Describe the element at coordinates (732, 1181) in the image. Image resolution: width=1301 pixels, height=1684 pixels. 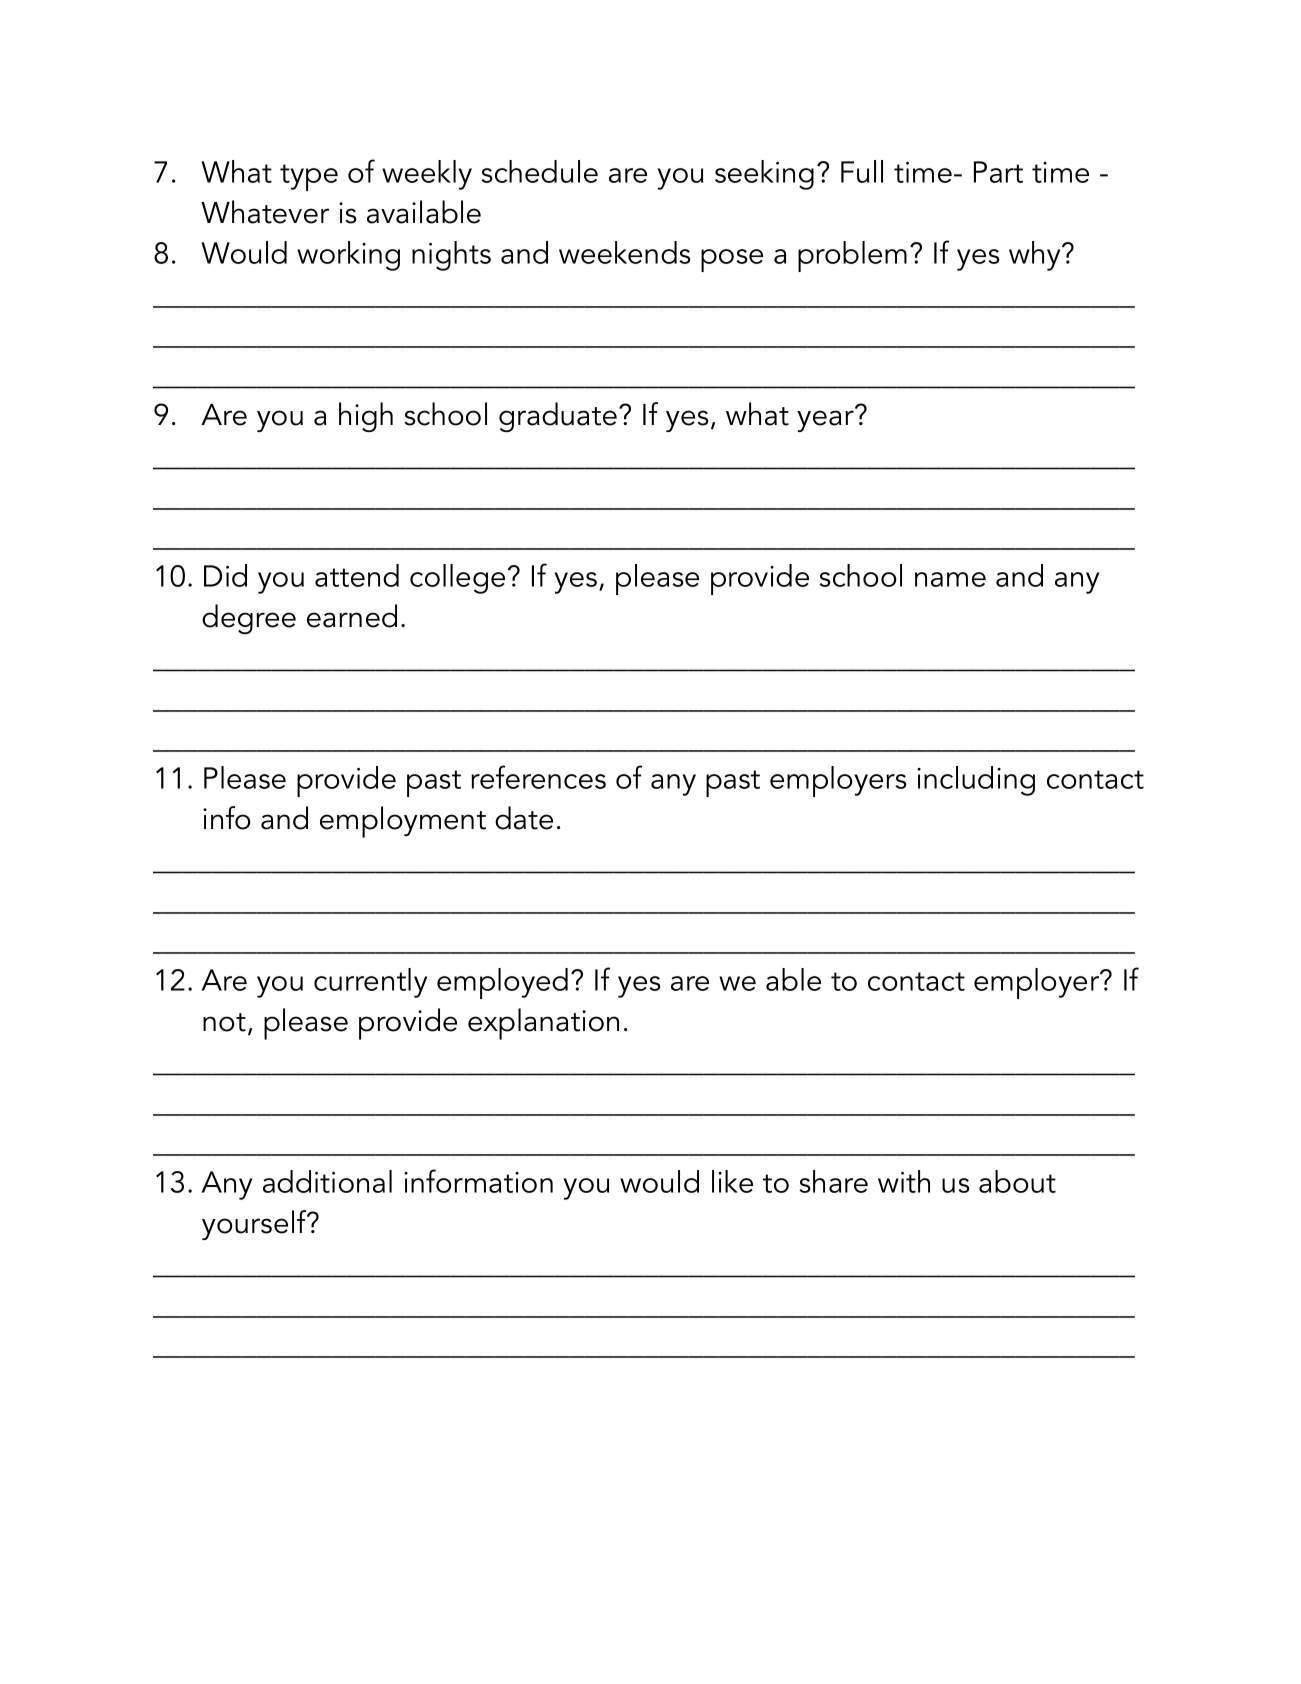
I see `like` at that location.
